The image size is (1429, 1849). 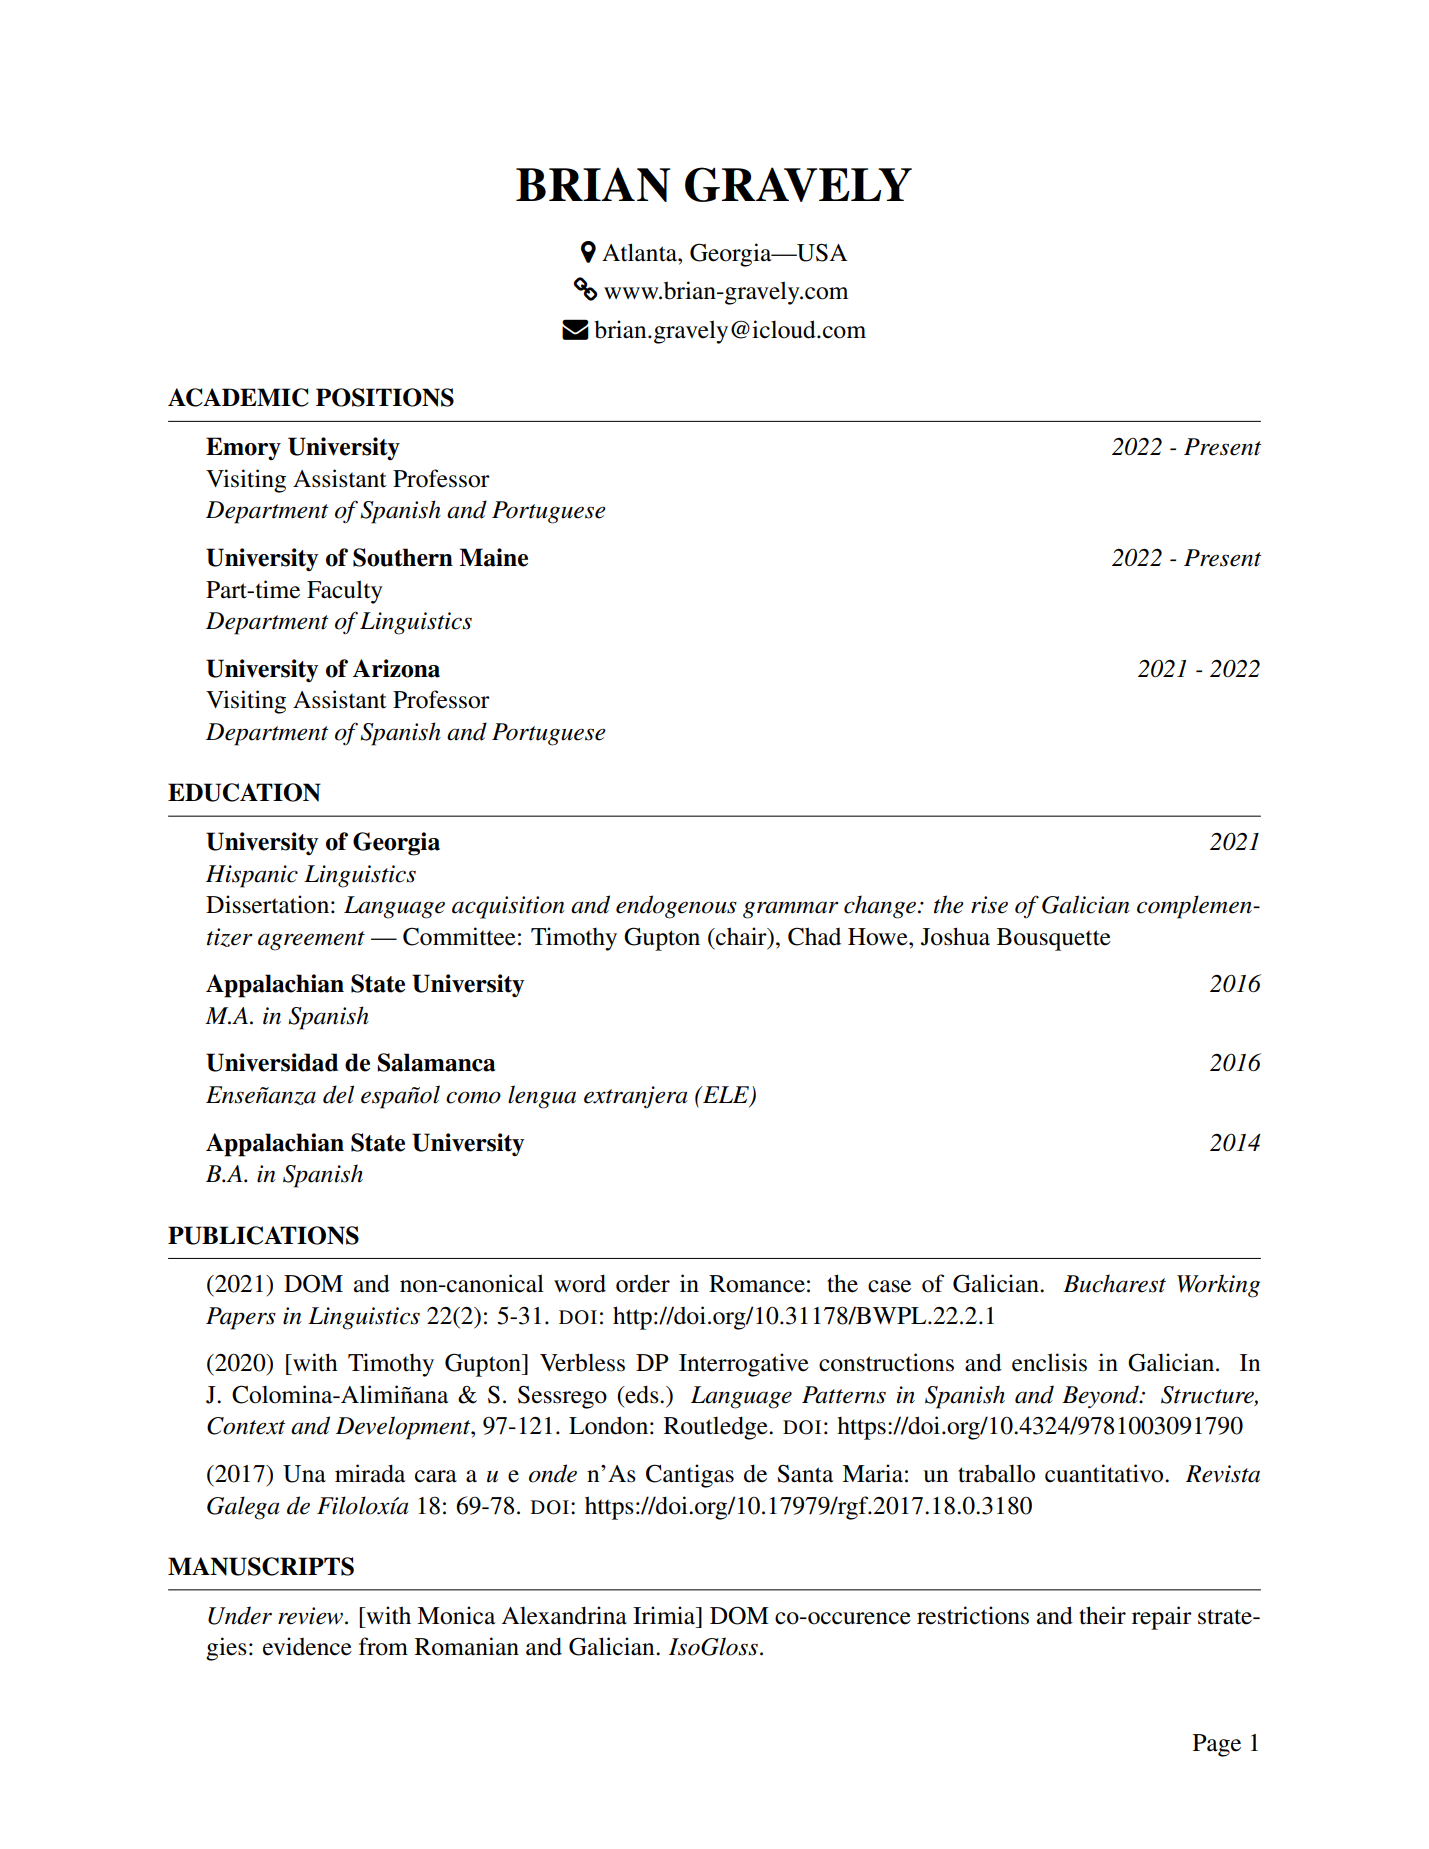 What do you see at coordinates (252, 876) in the screenshot?
I see `Hispanic` at bounding box center [252, 876].
